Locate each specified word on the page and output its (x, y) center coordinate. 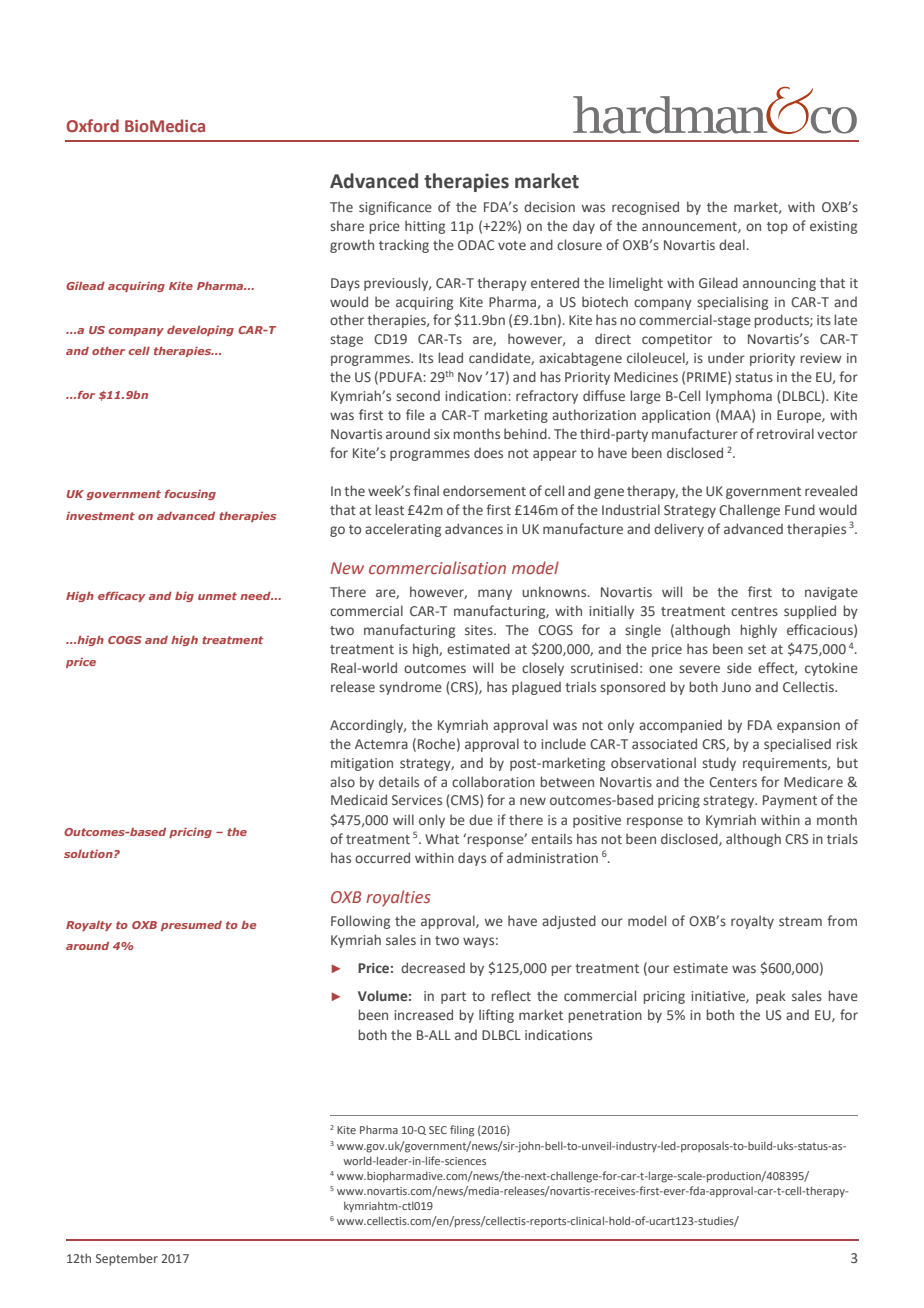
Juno (736, 687)
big (184, 597)
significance (395, 208)
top (777, 228)
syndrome (410, 688)
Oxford (92, 125)
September (127, 1259)
